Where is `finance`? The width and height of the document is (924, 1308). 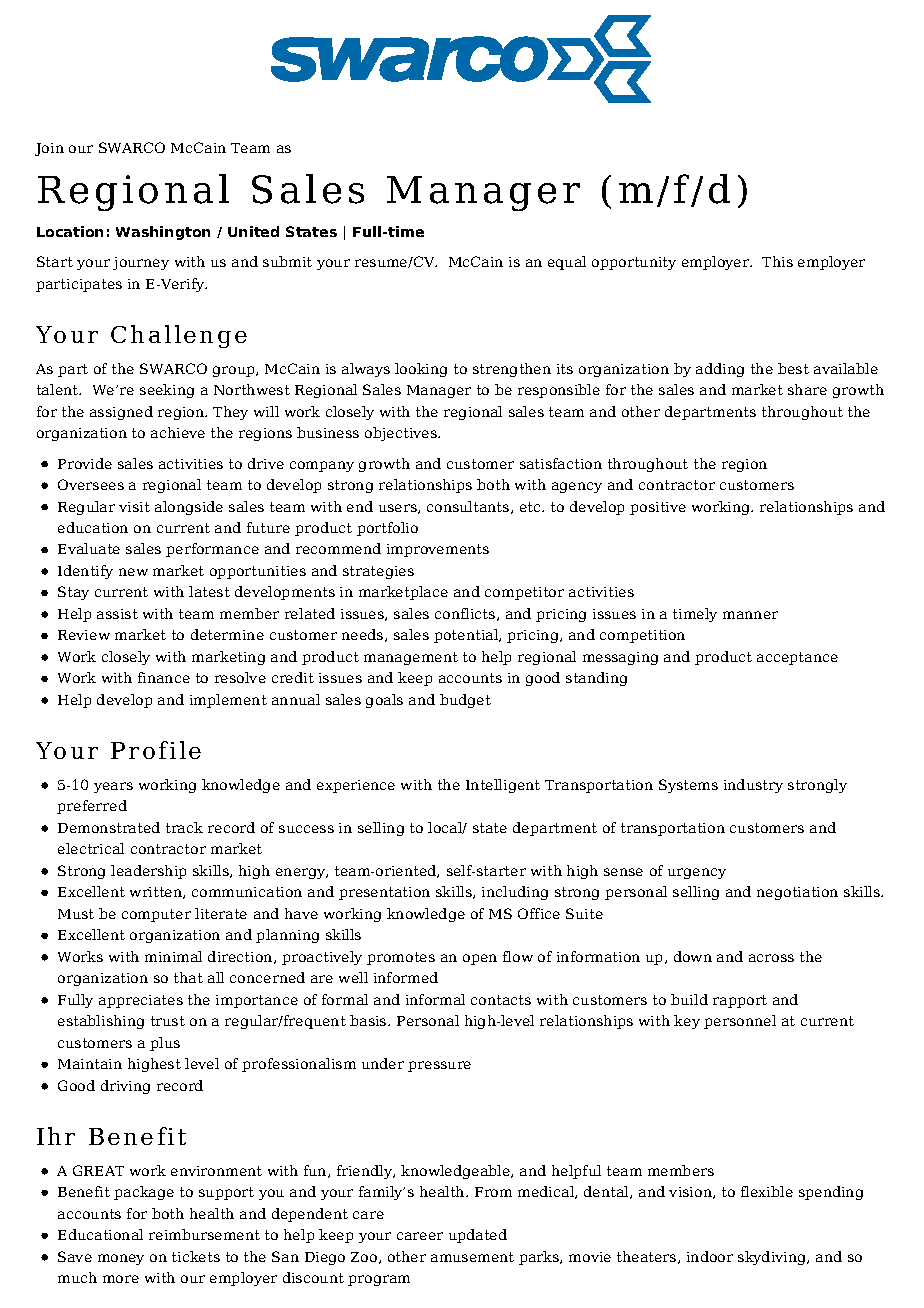
finance is located at coordinates (164, 677).
